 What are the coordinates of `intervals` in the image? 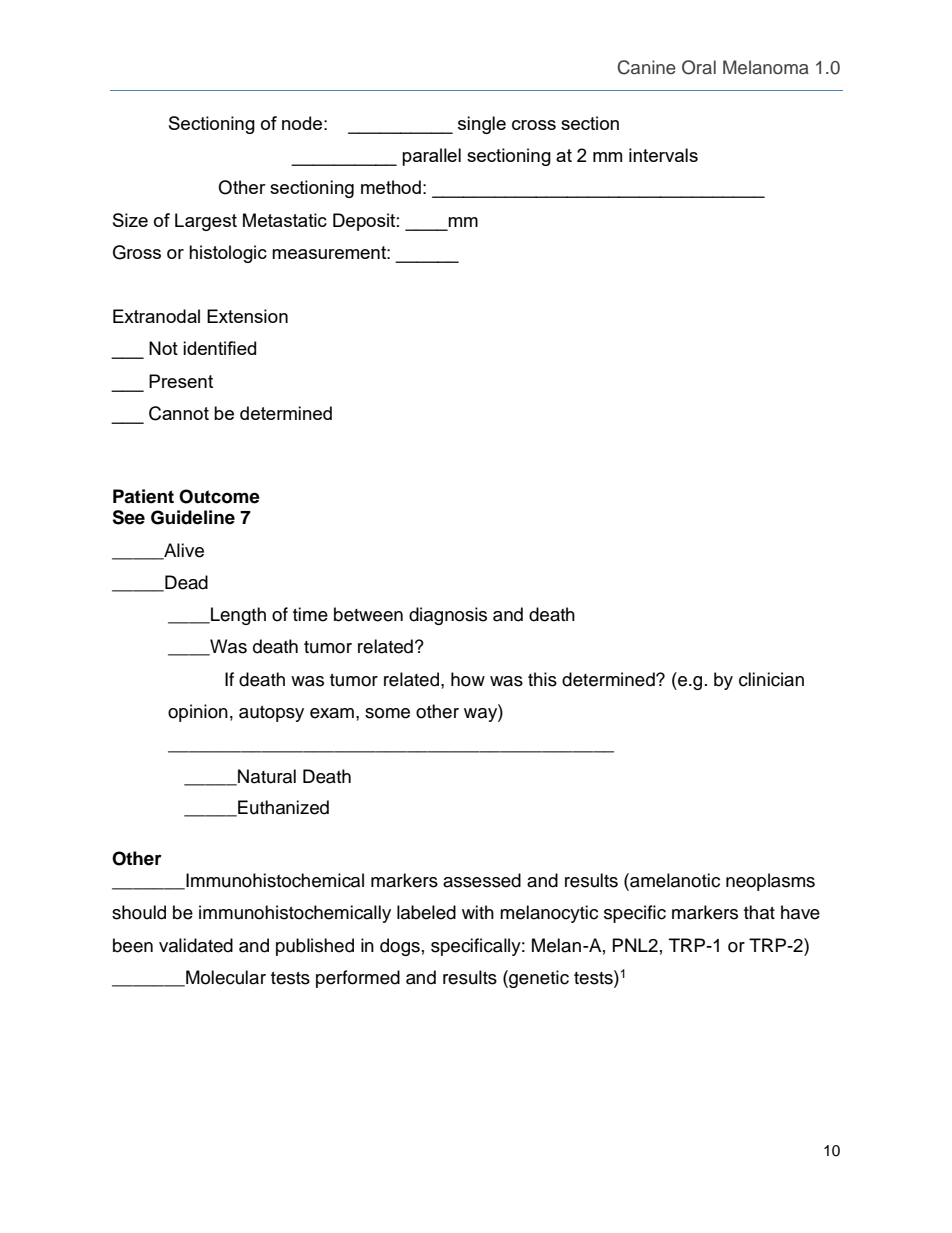 It's located at (663, 155).
